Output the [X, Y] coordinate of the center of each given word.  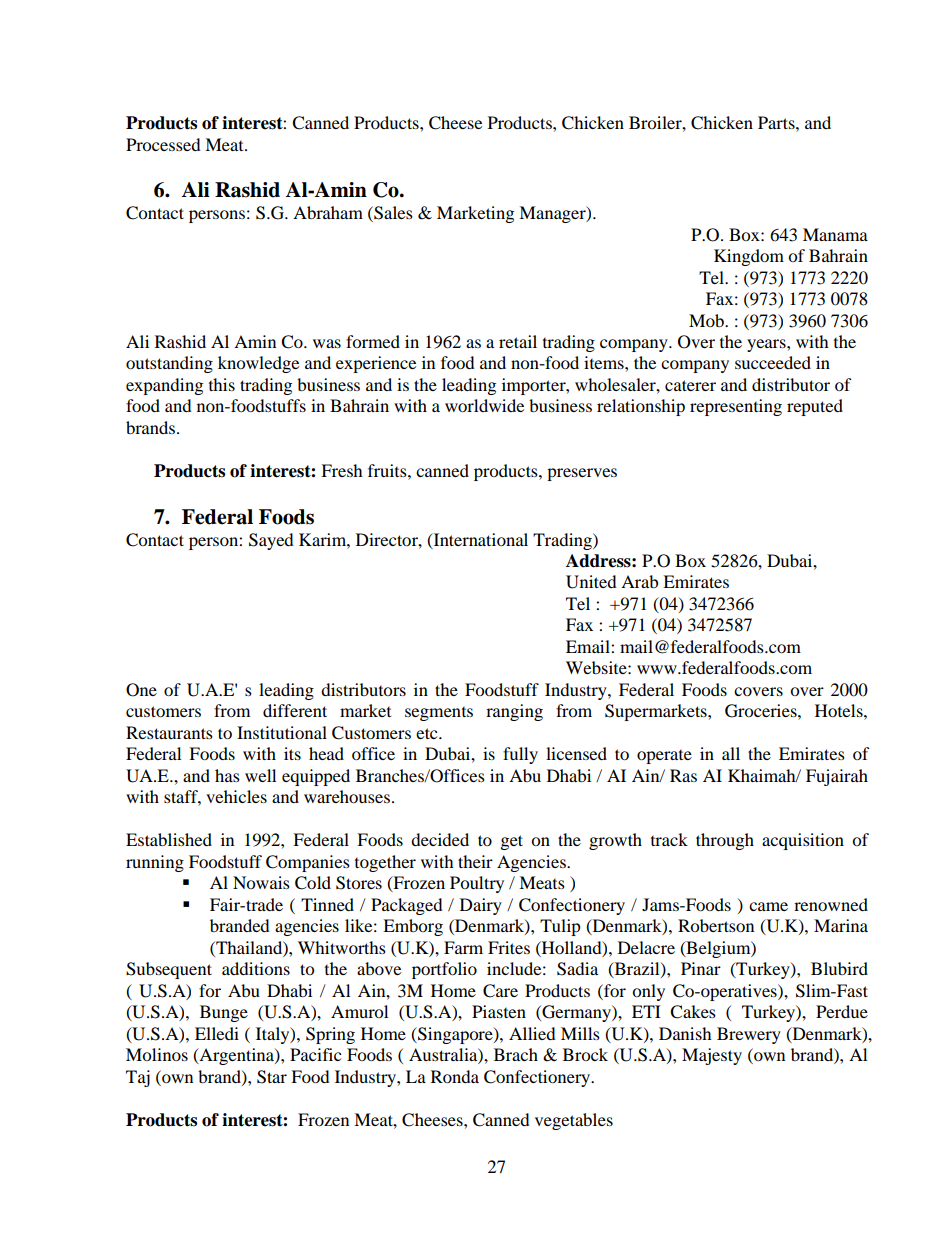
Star [272, 1077]
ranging [514, 712]
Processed [163, 144]
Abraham [328, 212]
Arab [639, 581]
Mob [707, 320]
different [295, 710]
